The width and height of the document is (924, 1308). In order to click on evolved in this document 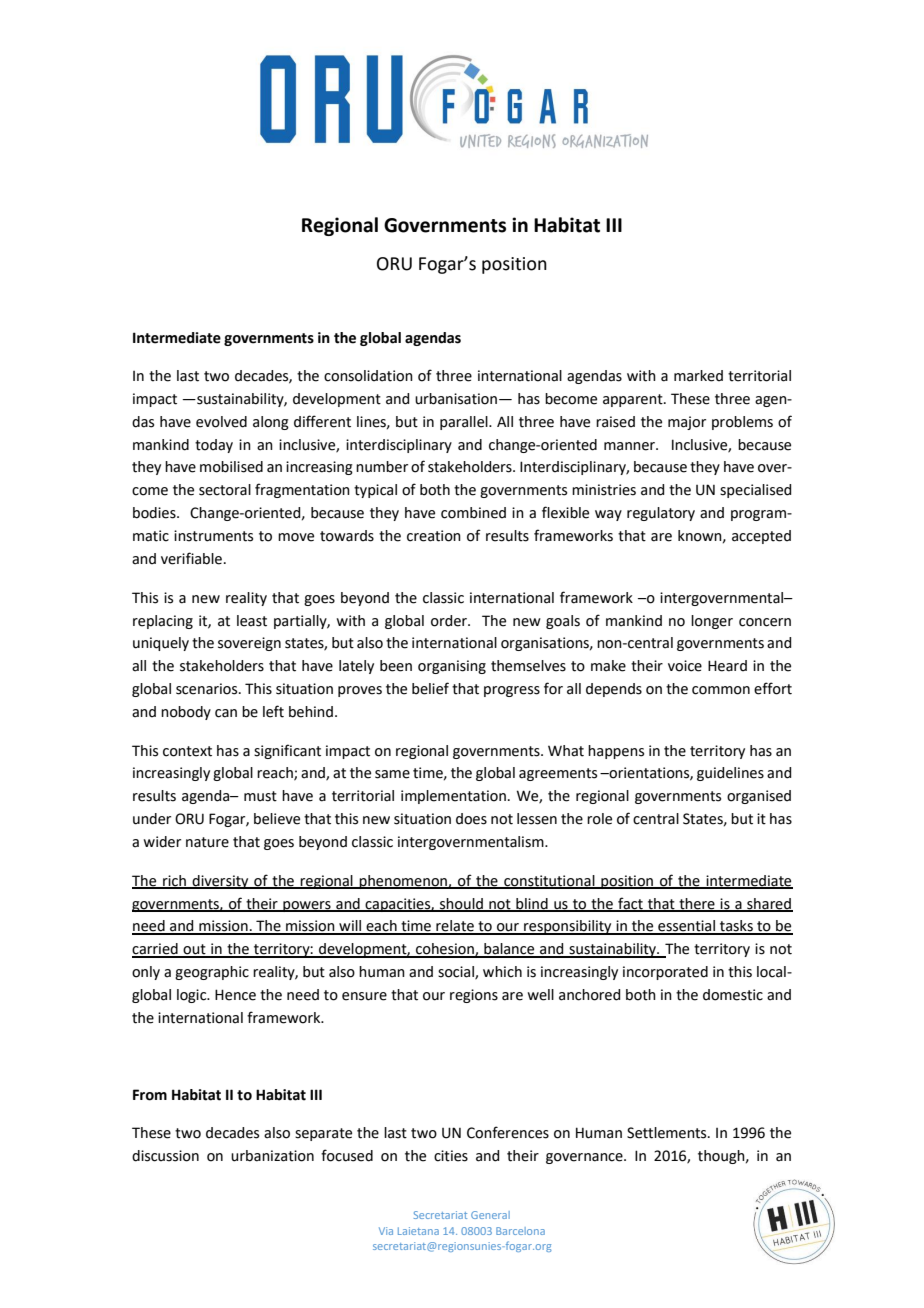, I will do `click(221, 422)`.
